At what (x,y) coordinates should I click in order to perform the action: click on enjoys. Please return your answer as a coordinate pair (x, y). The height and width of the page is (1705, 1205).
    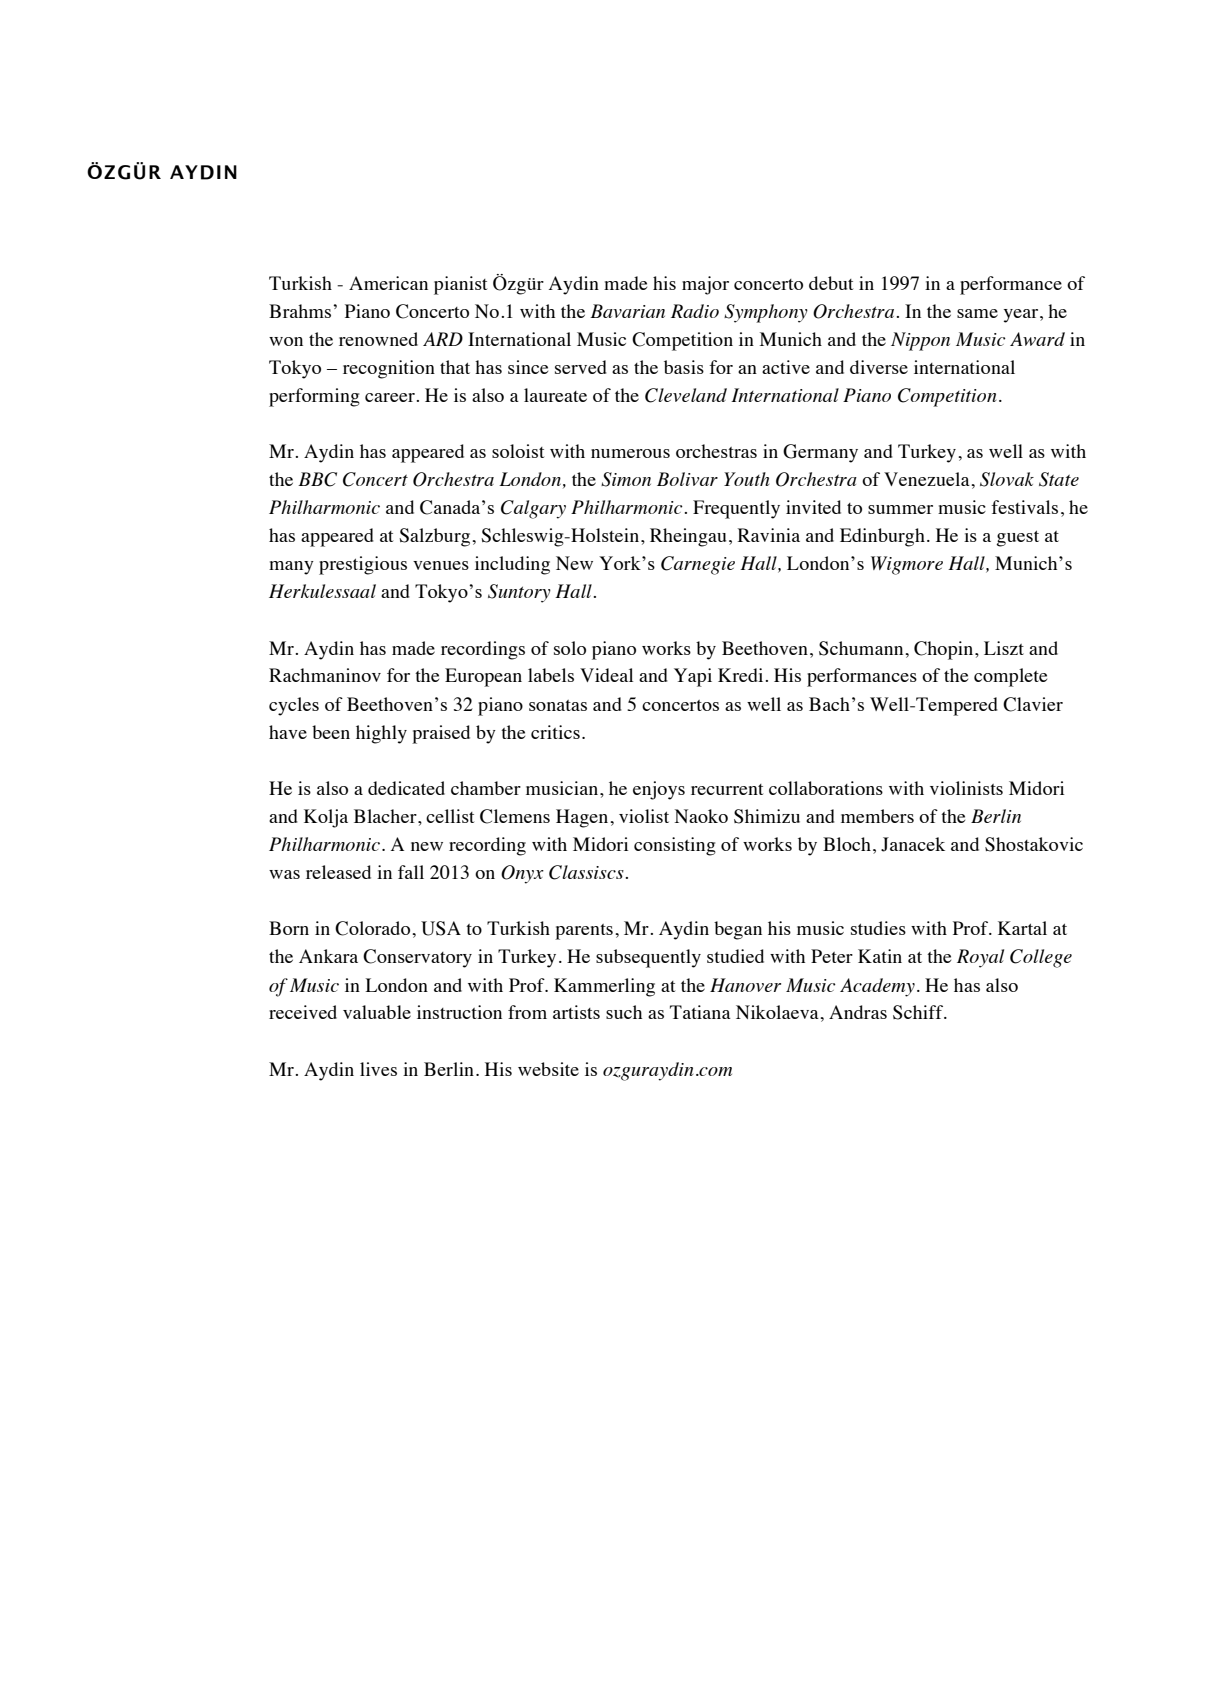
    Looking at the image, I should click on (659, 790).
